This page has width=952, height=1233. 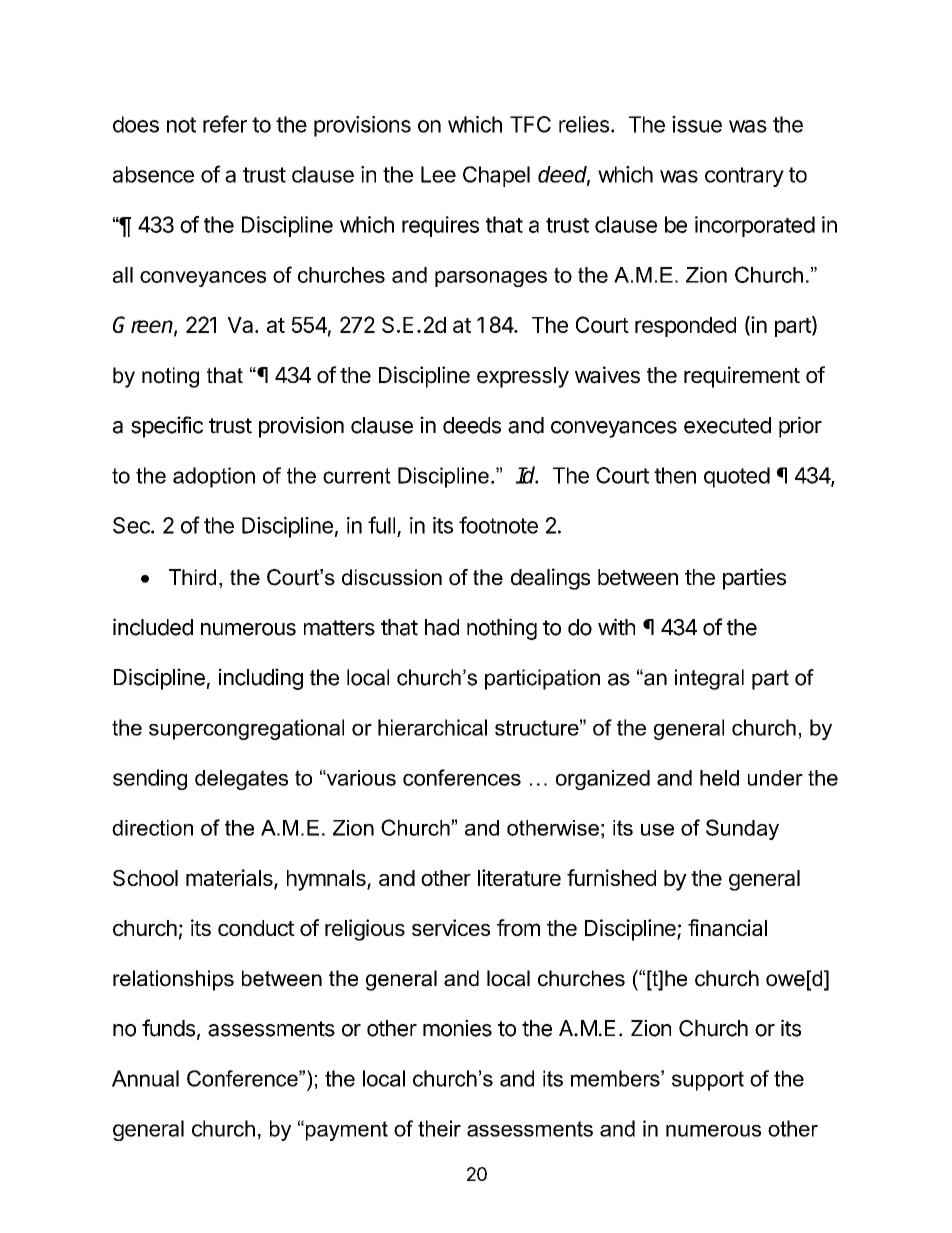 What do you see at coordinates (708, 1081) in the page?
I see `support` at bounding box center [708, 1081].
